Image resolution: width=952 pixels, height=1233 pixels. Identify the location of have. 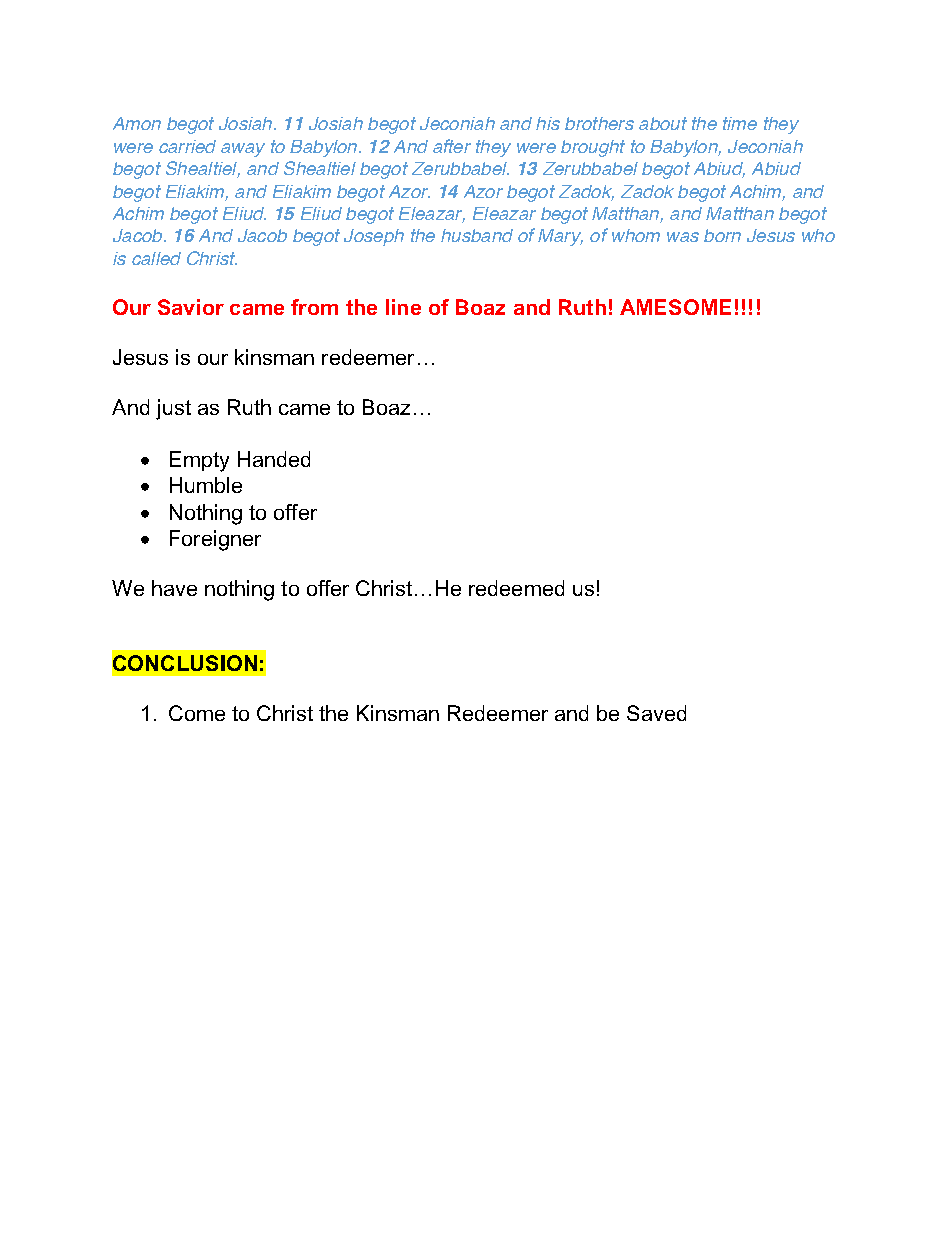
(174, 588).
